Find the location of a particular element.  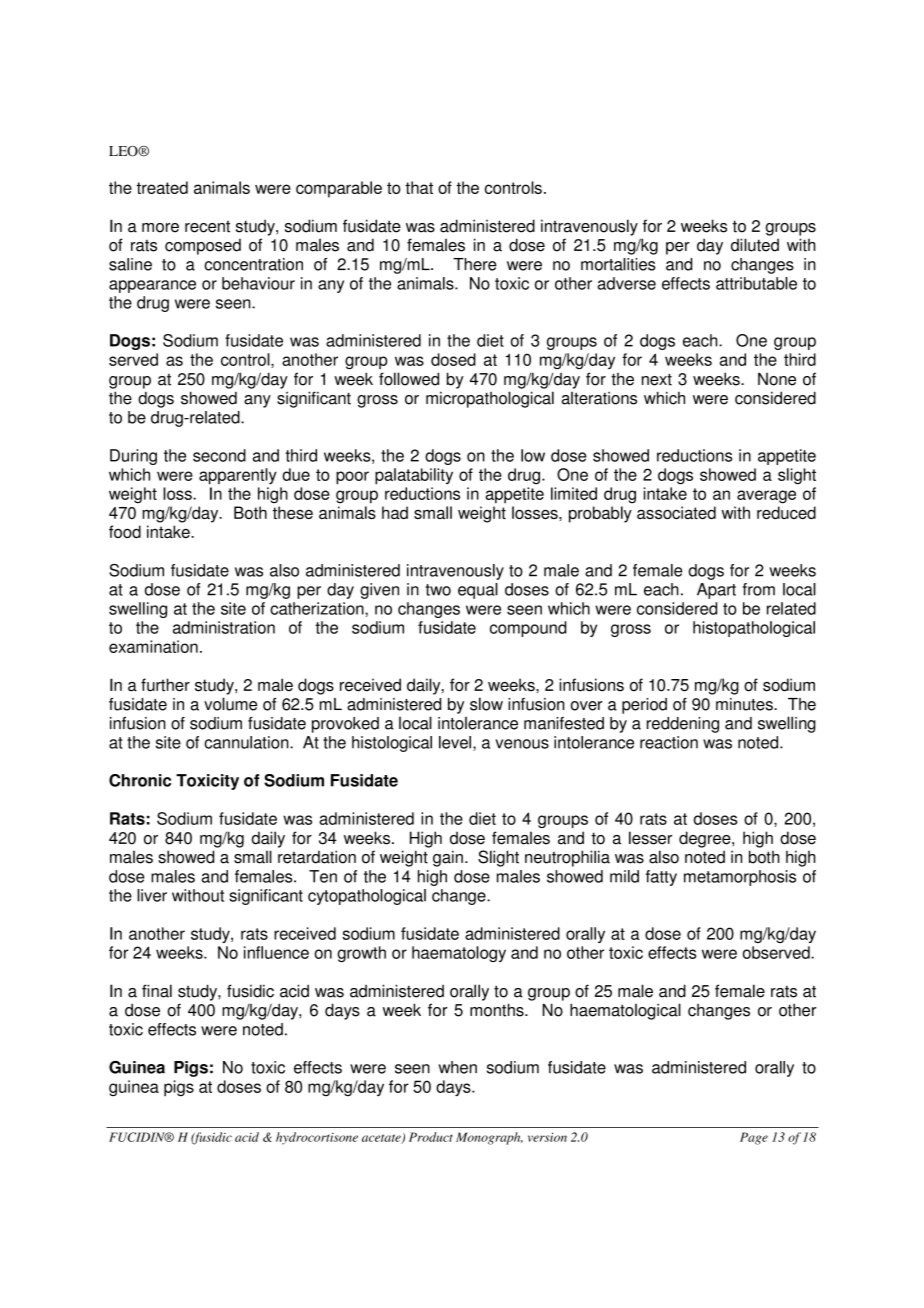

that is located at coordinates (419, 187).
